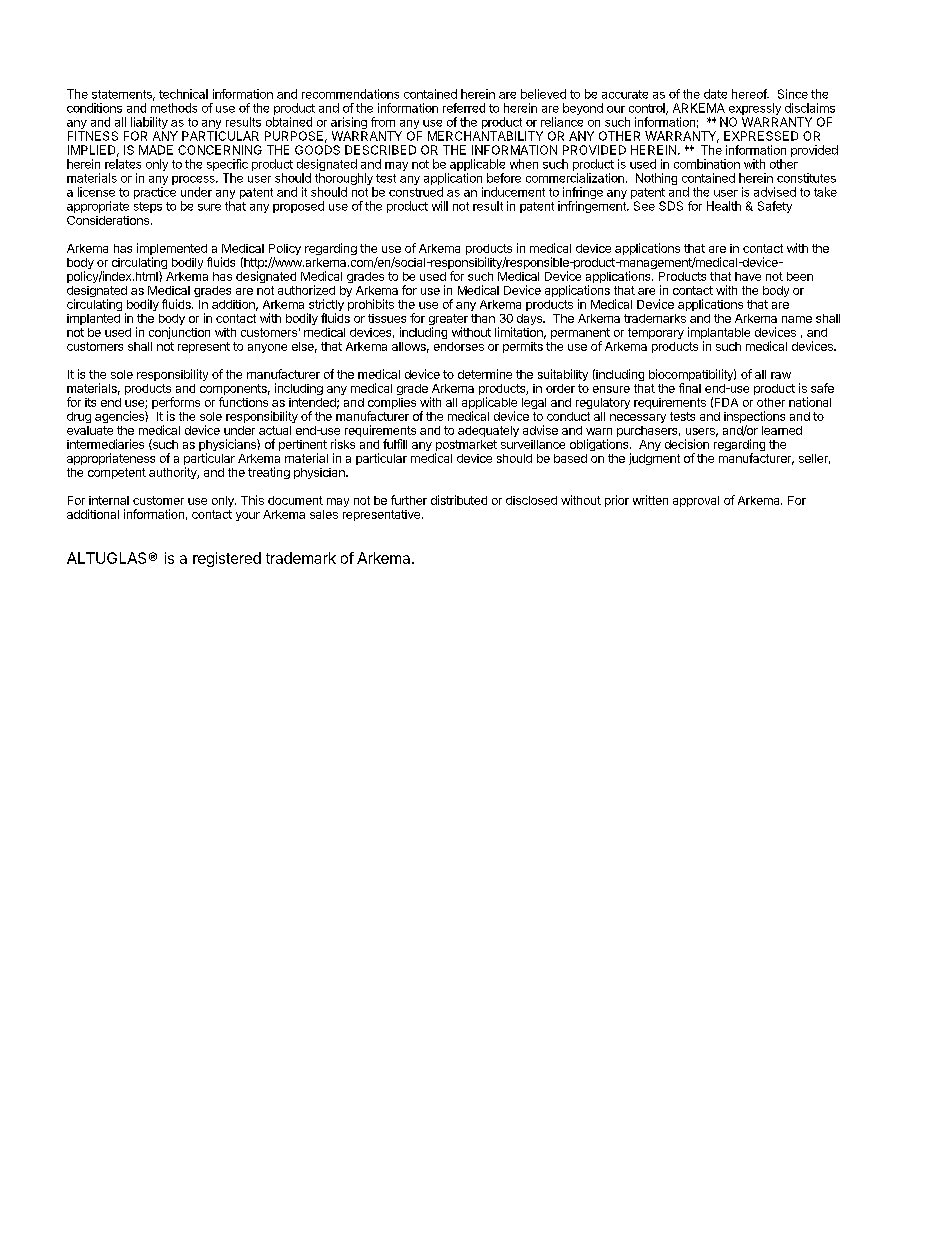 The image size is (952, 1233). I want to click on performs, so click(176, 404).
